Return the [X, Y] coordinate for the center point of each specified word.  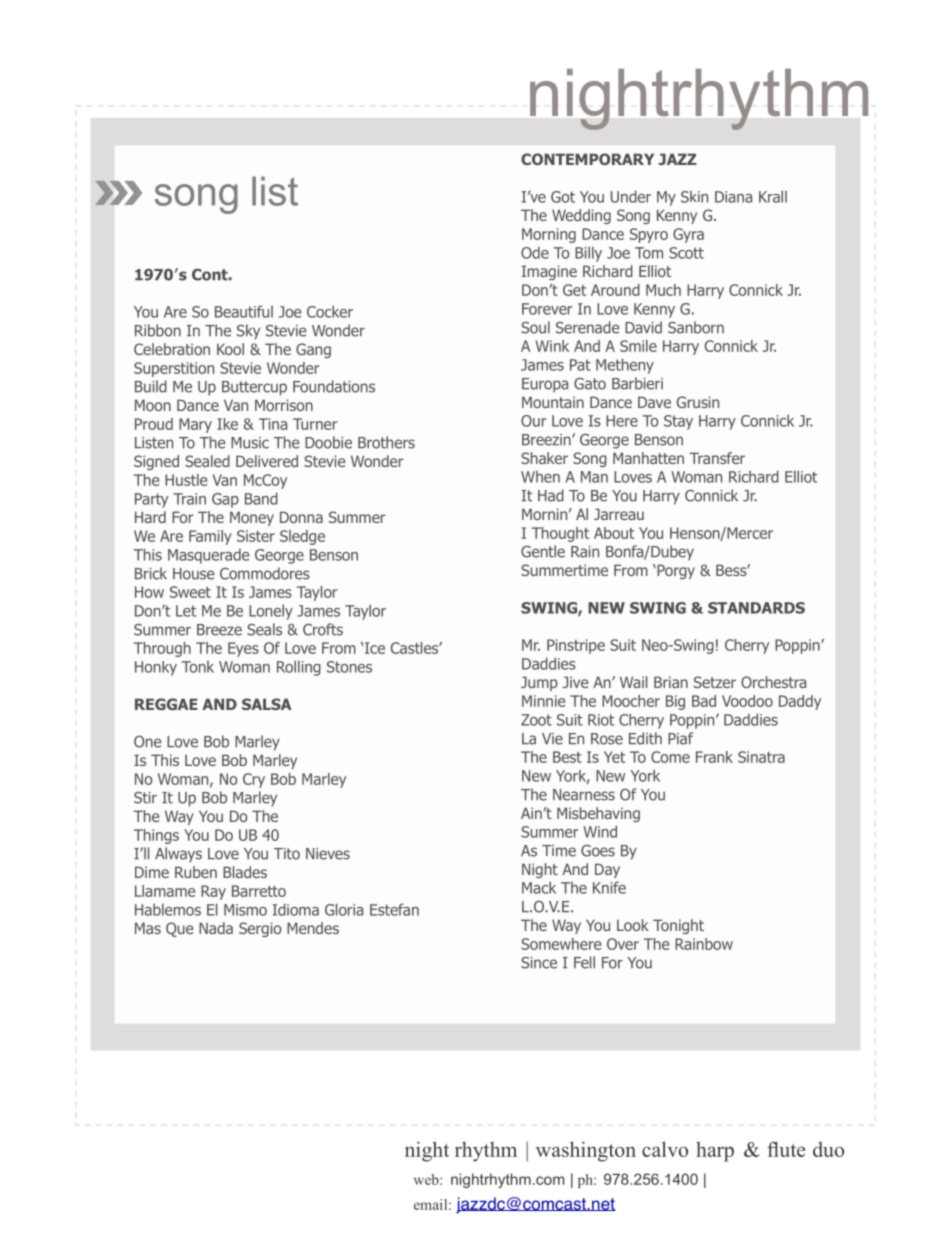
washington [586, 1151]
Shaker [544, 458]
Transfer [717, 458]
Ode [535, 252]
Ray [213, 892]
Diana [733, 197]
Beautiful [244, 311]
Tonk [198, 667]
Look [633, 925]
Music [250, 443]
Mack [539, 887]
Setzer [715, 682]
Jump [539, 683]
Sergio [260, 929]
